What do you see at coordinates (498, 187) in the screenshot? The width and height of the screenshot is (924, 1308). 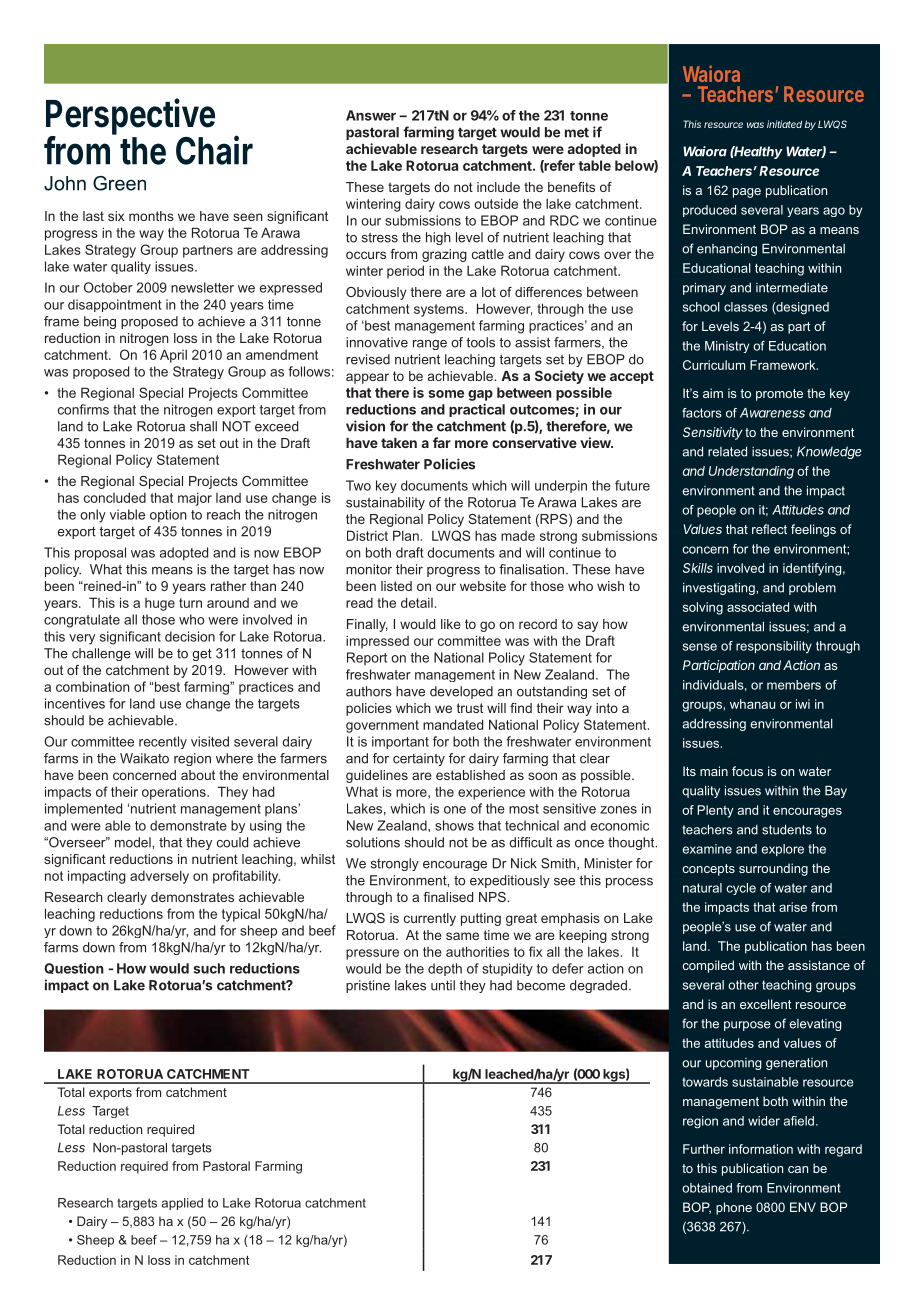 I see `include` at bounding box center [498, 187].
